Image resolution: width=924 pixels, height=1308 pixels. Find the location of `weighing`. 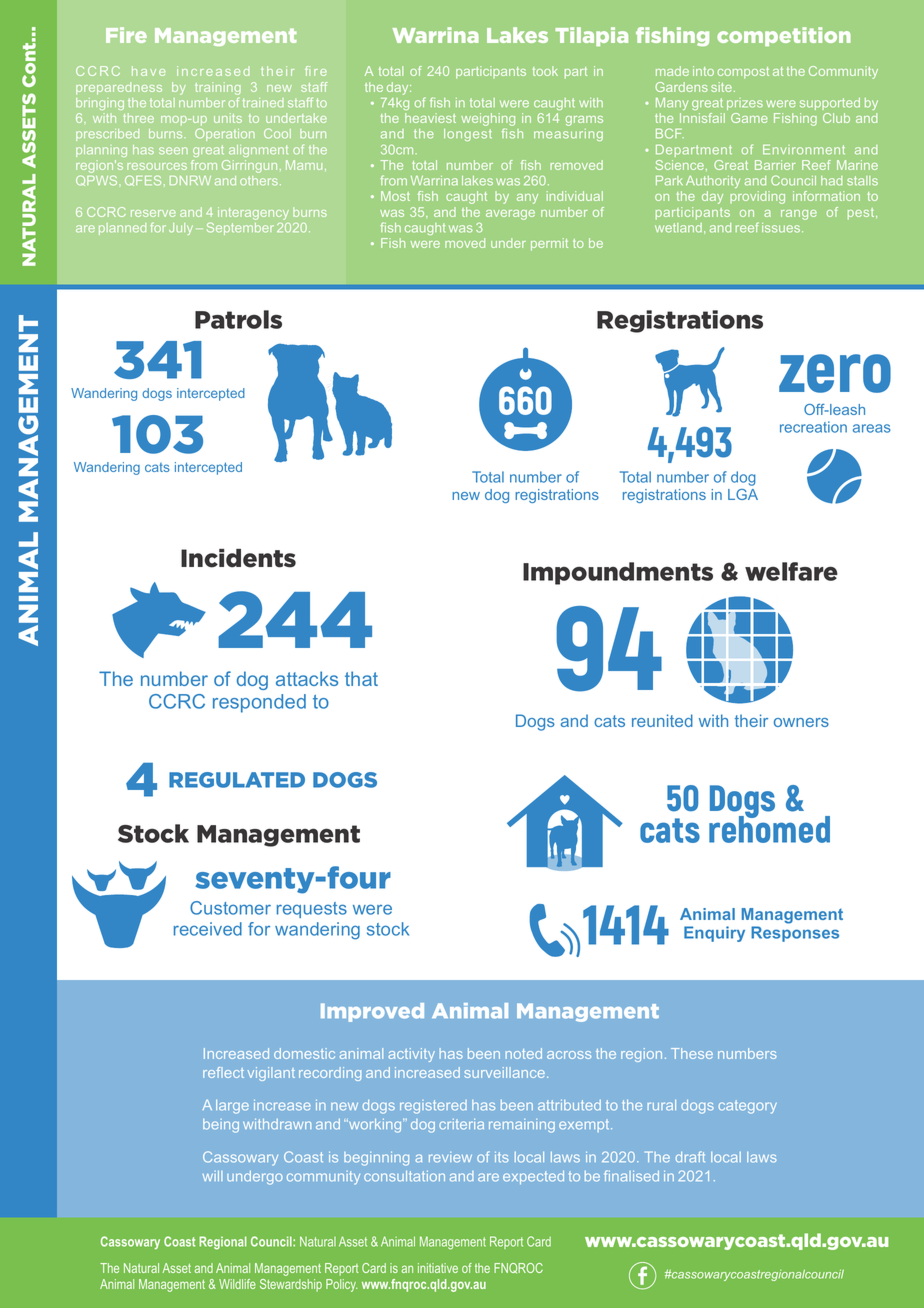

weighing is located at coordinates (488, 121).
